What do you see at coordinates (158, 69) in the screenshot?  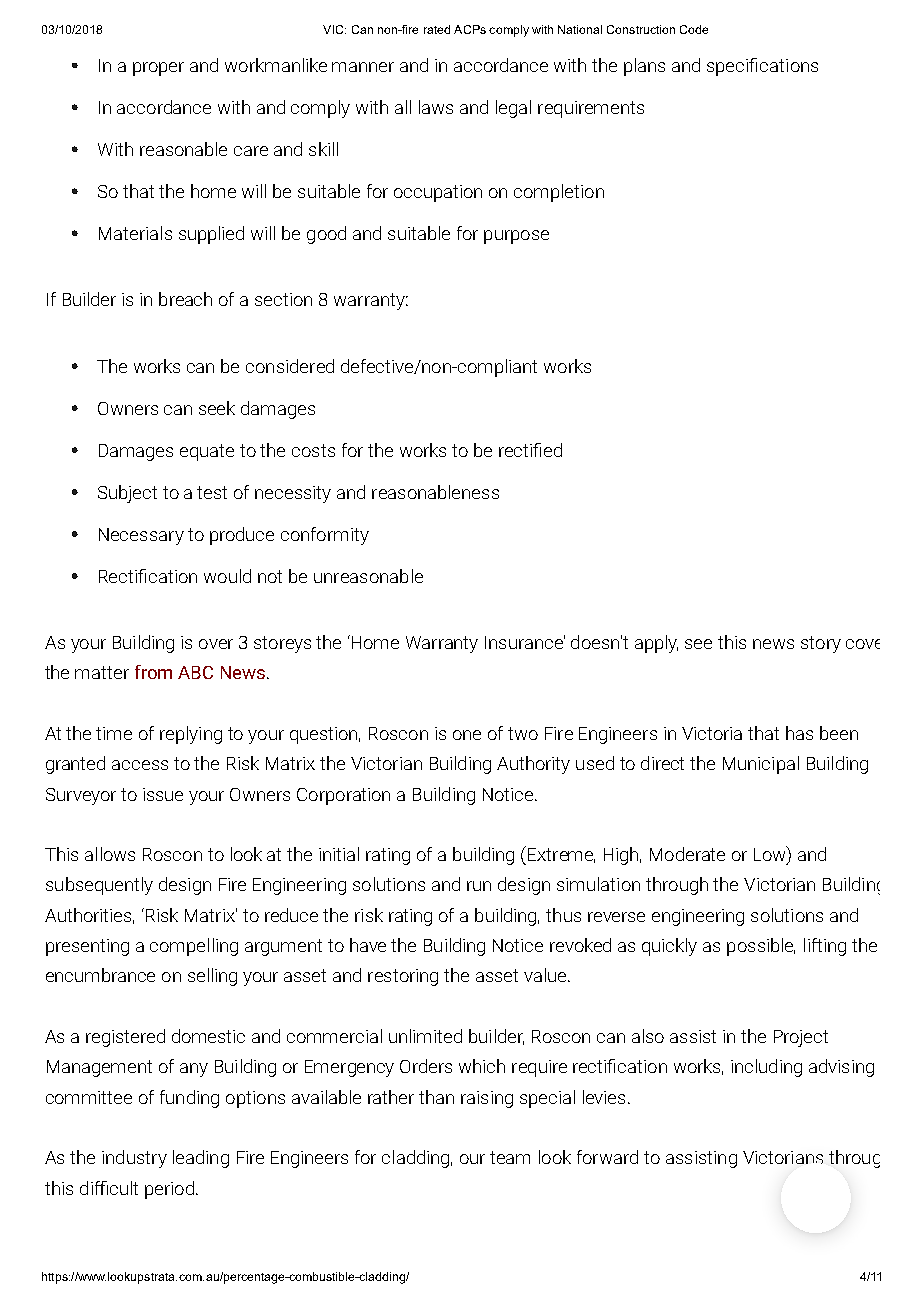 I see `proper` at bounding box center [158, 69].
